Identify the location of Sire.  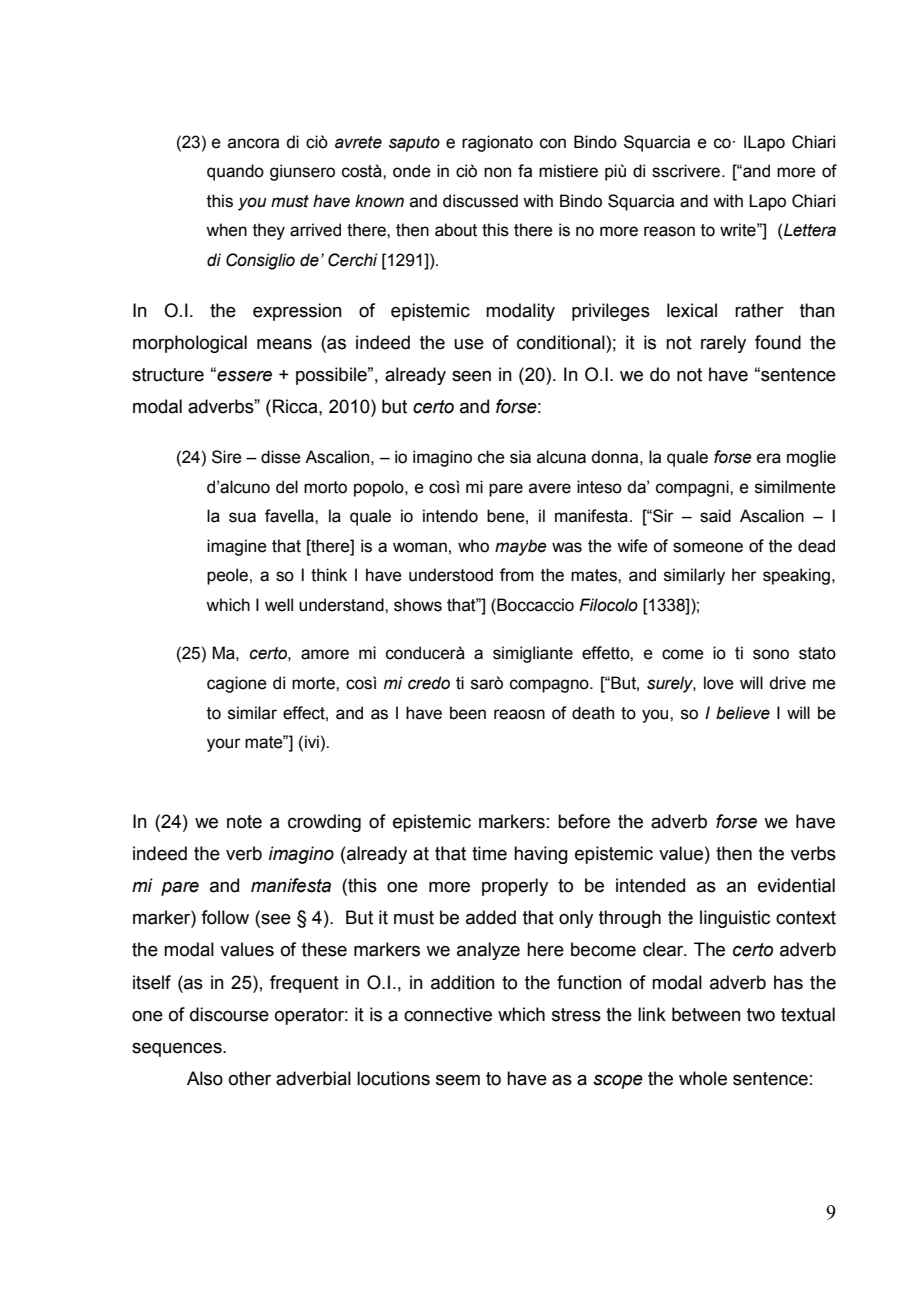
(227, 457).
